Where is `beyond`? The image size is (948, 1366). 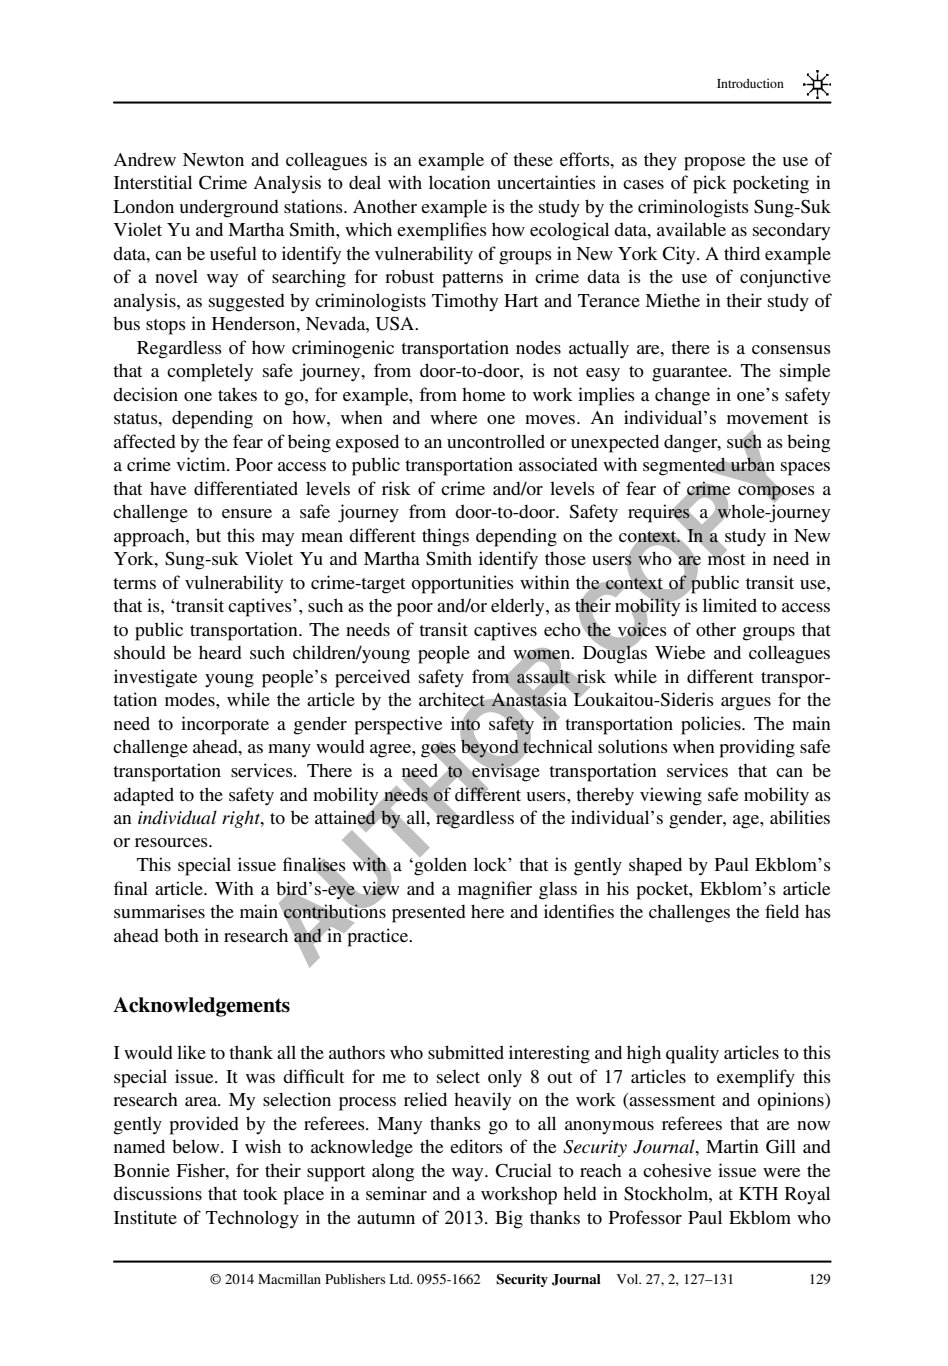
beyond is located at coordinates (490, 748).
